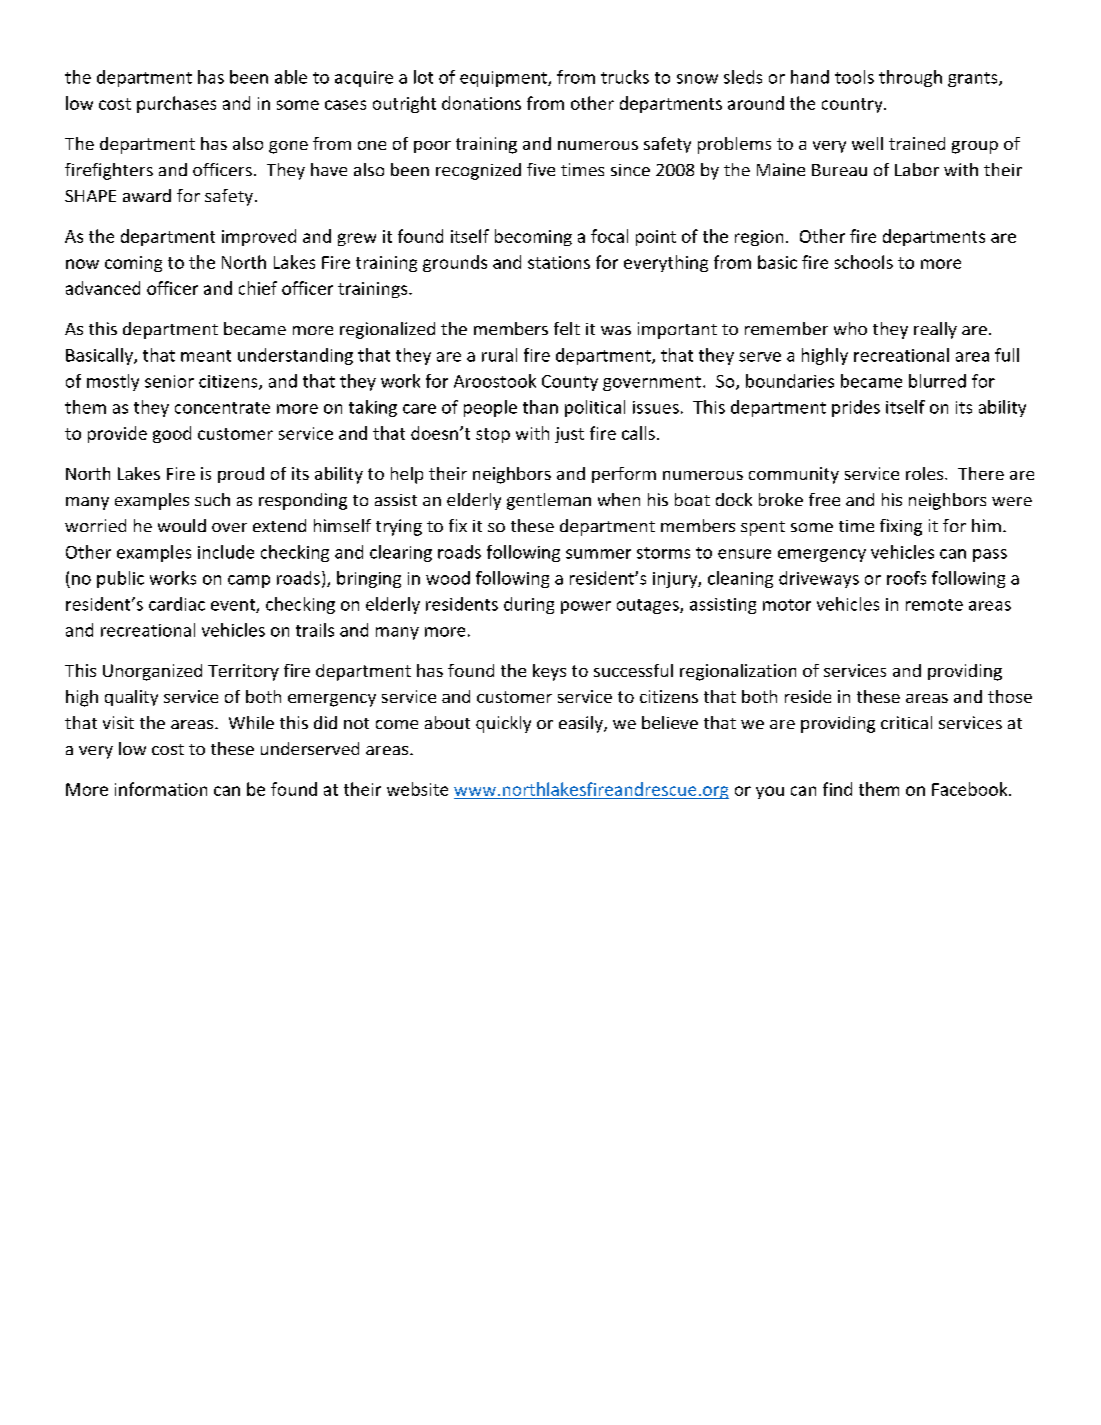  I want to click on schools, so click(864, 262).
